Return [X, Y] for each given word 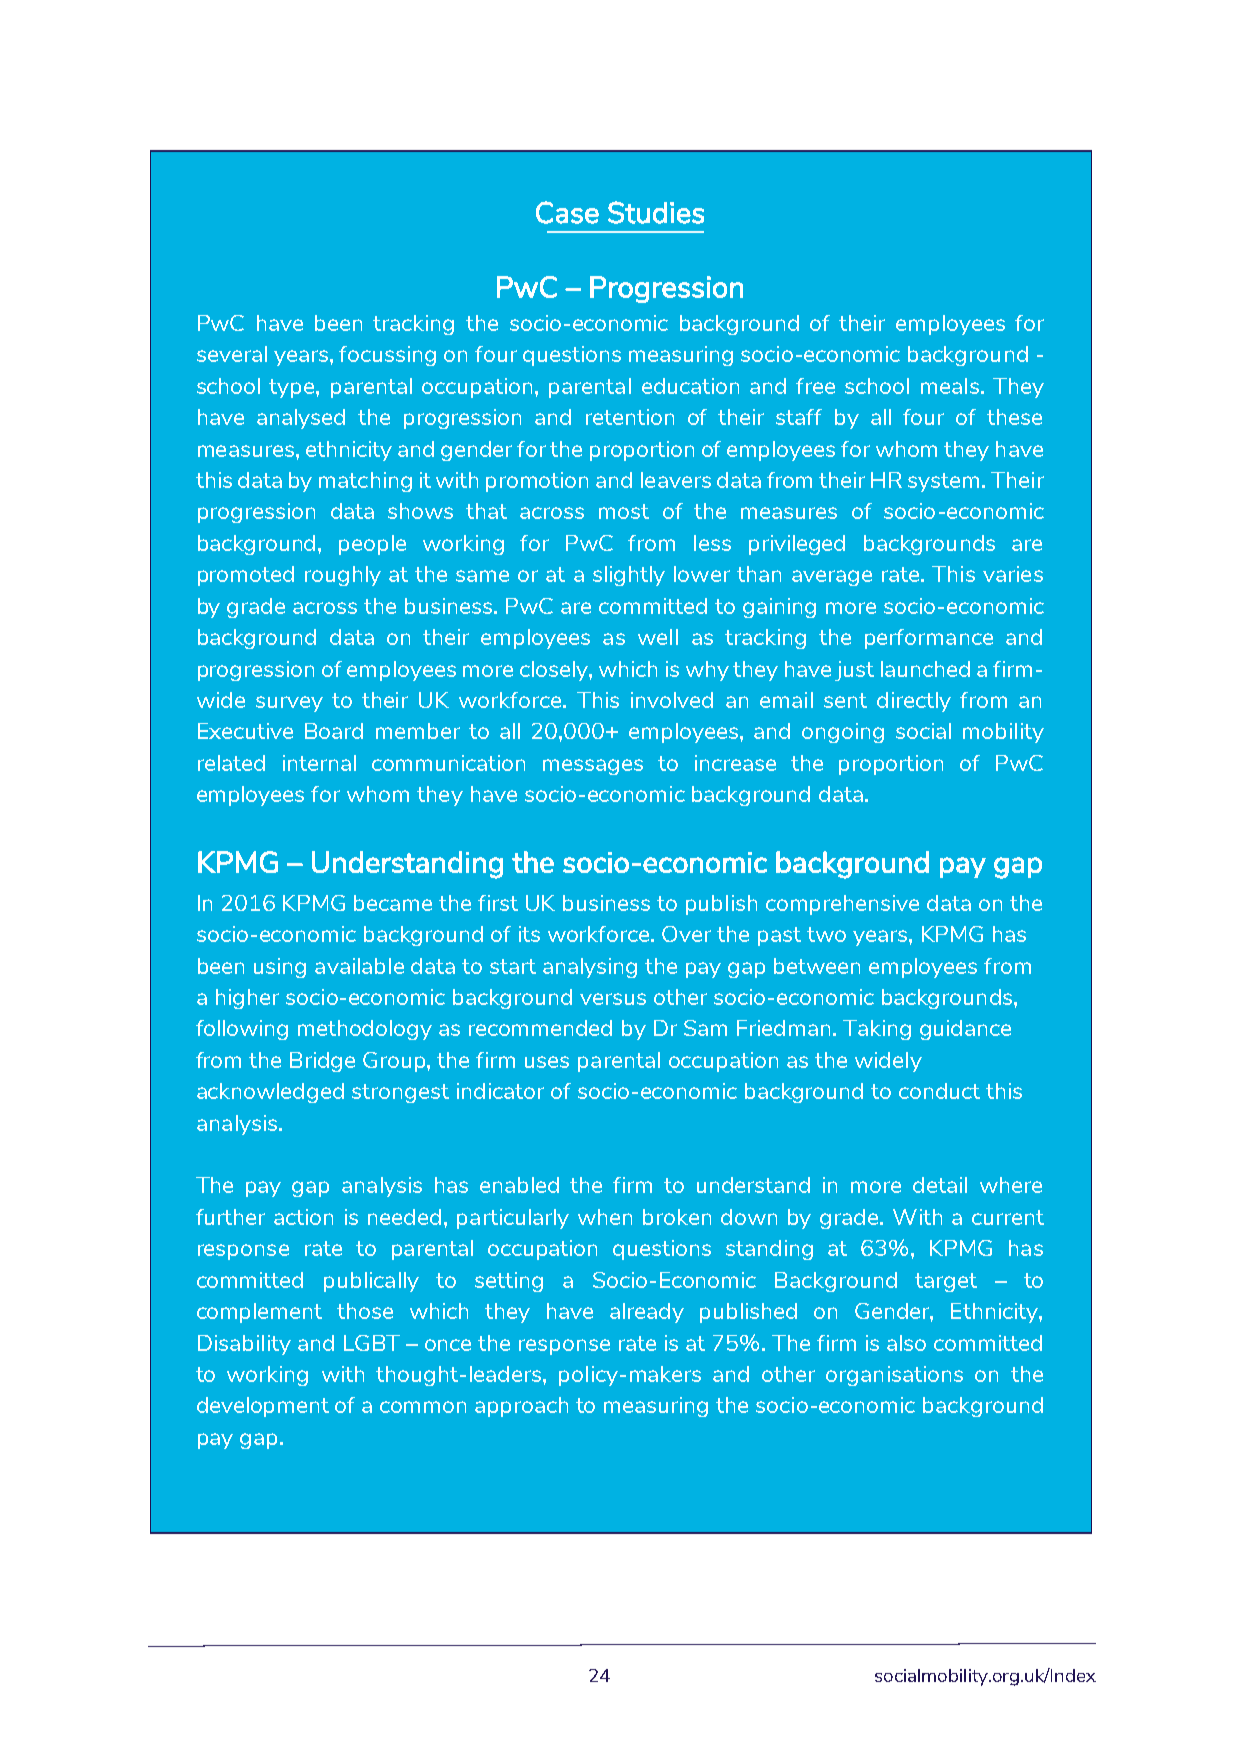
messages [593, 767]
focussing [387, 356]
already [647, 1313]
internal [319, 763]
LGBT [372, 1343]
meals [950, 386]
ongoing [843, 733]
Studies [656, 212]
